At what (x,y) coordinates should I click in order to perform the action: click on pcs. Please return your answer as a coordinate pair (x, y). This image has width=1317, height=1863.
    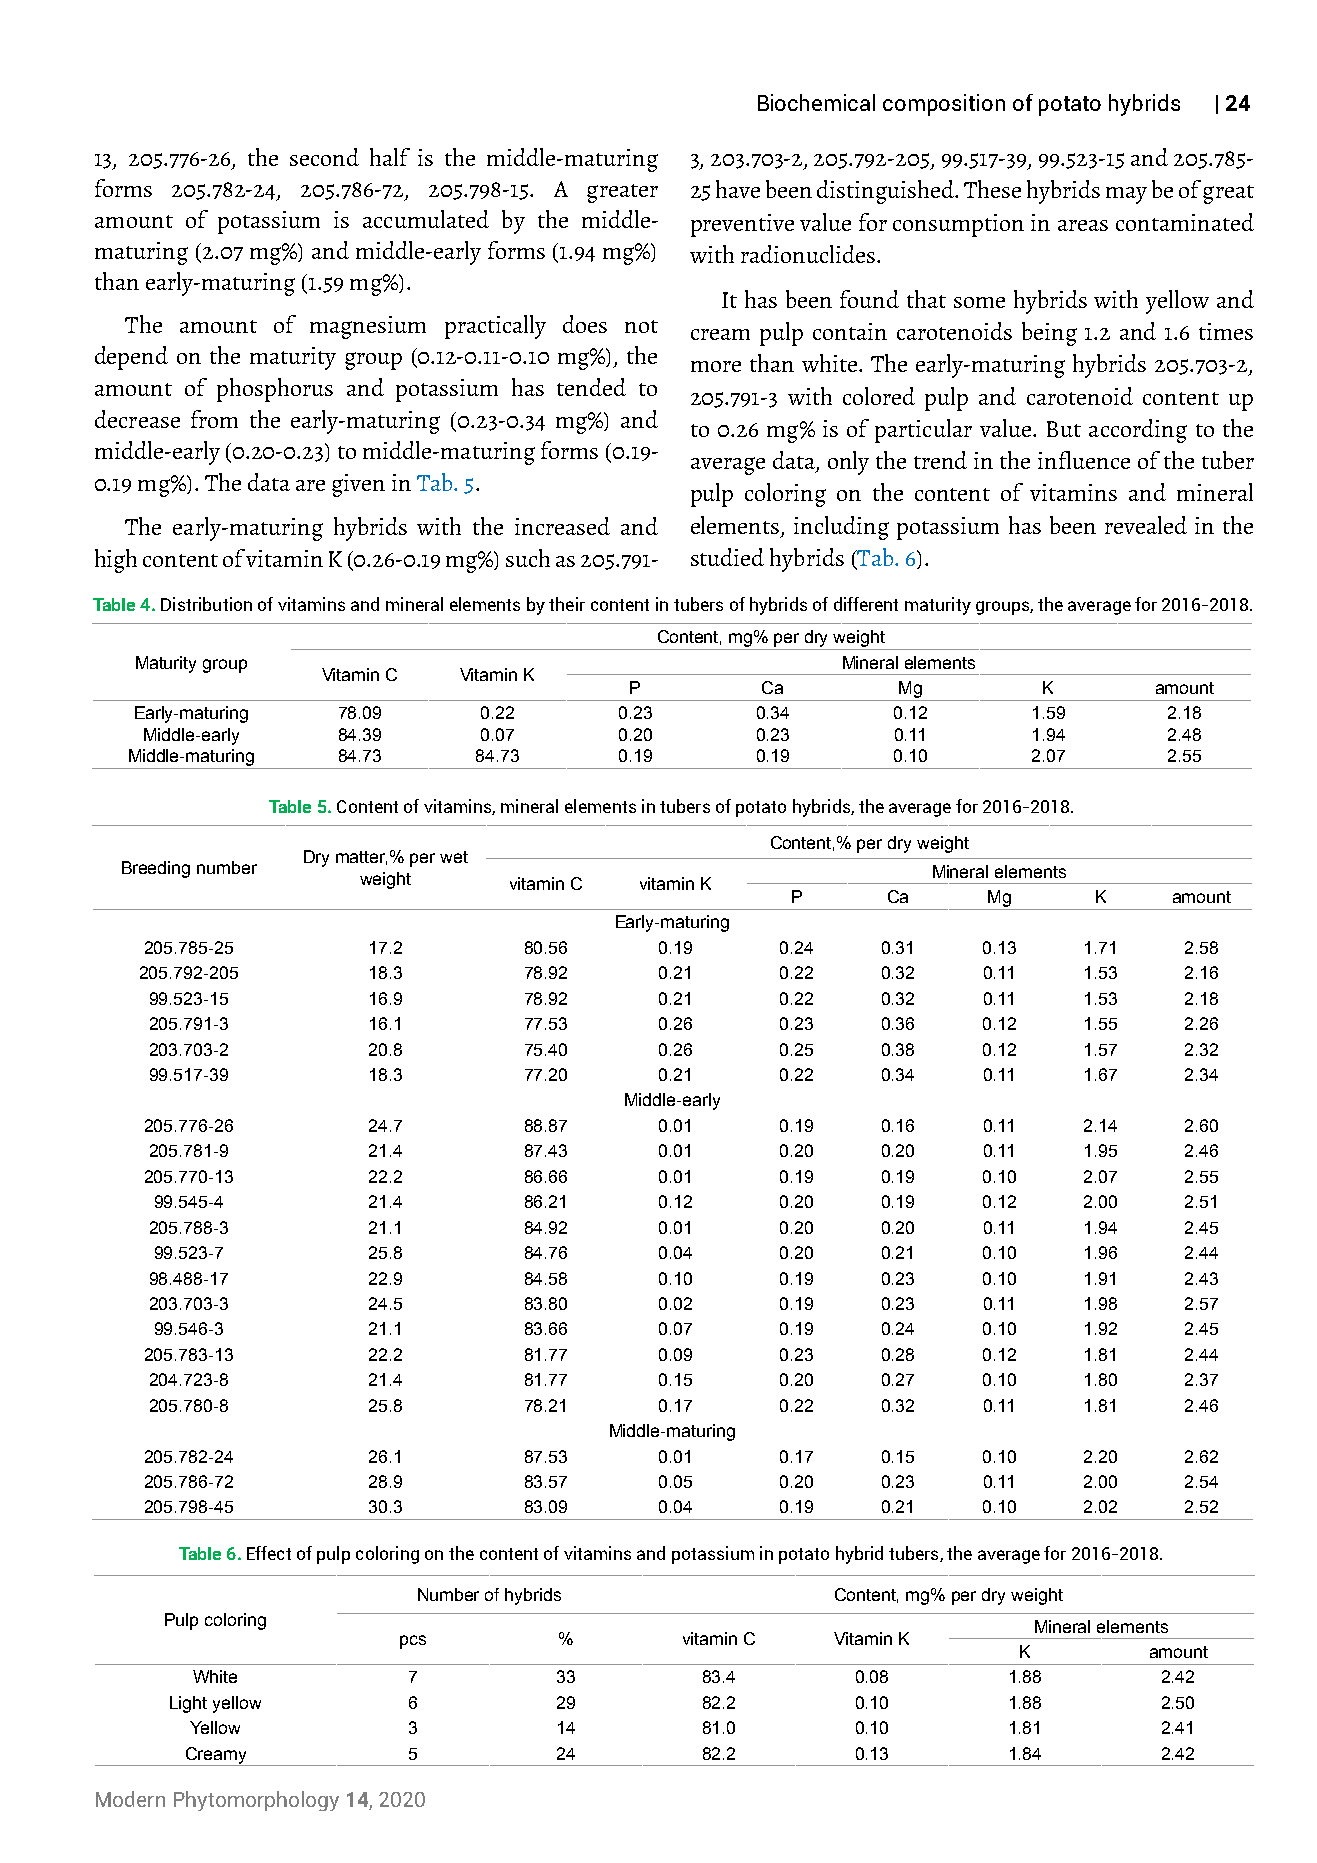
    Looking at the image, I should click on (413, 1642).
